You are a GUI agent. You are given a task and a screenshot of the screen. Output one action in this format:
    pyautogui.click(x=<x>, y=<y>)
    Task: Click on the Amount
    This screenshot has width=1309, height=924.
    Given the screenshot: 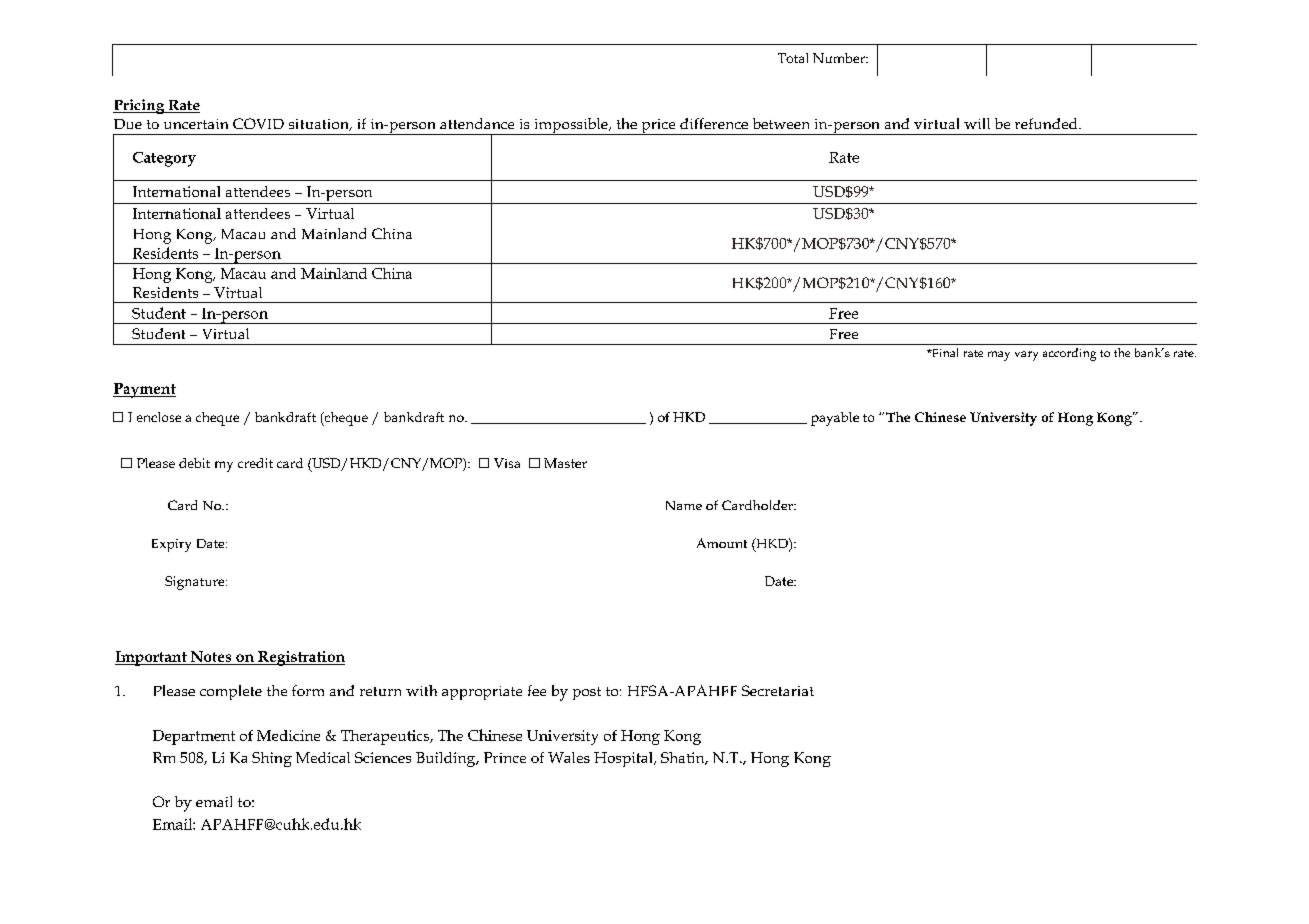 What is the action you would take?
    pyautogui.click(x=722, y=543)
